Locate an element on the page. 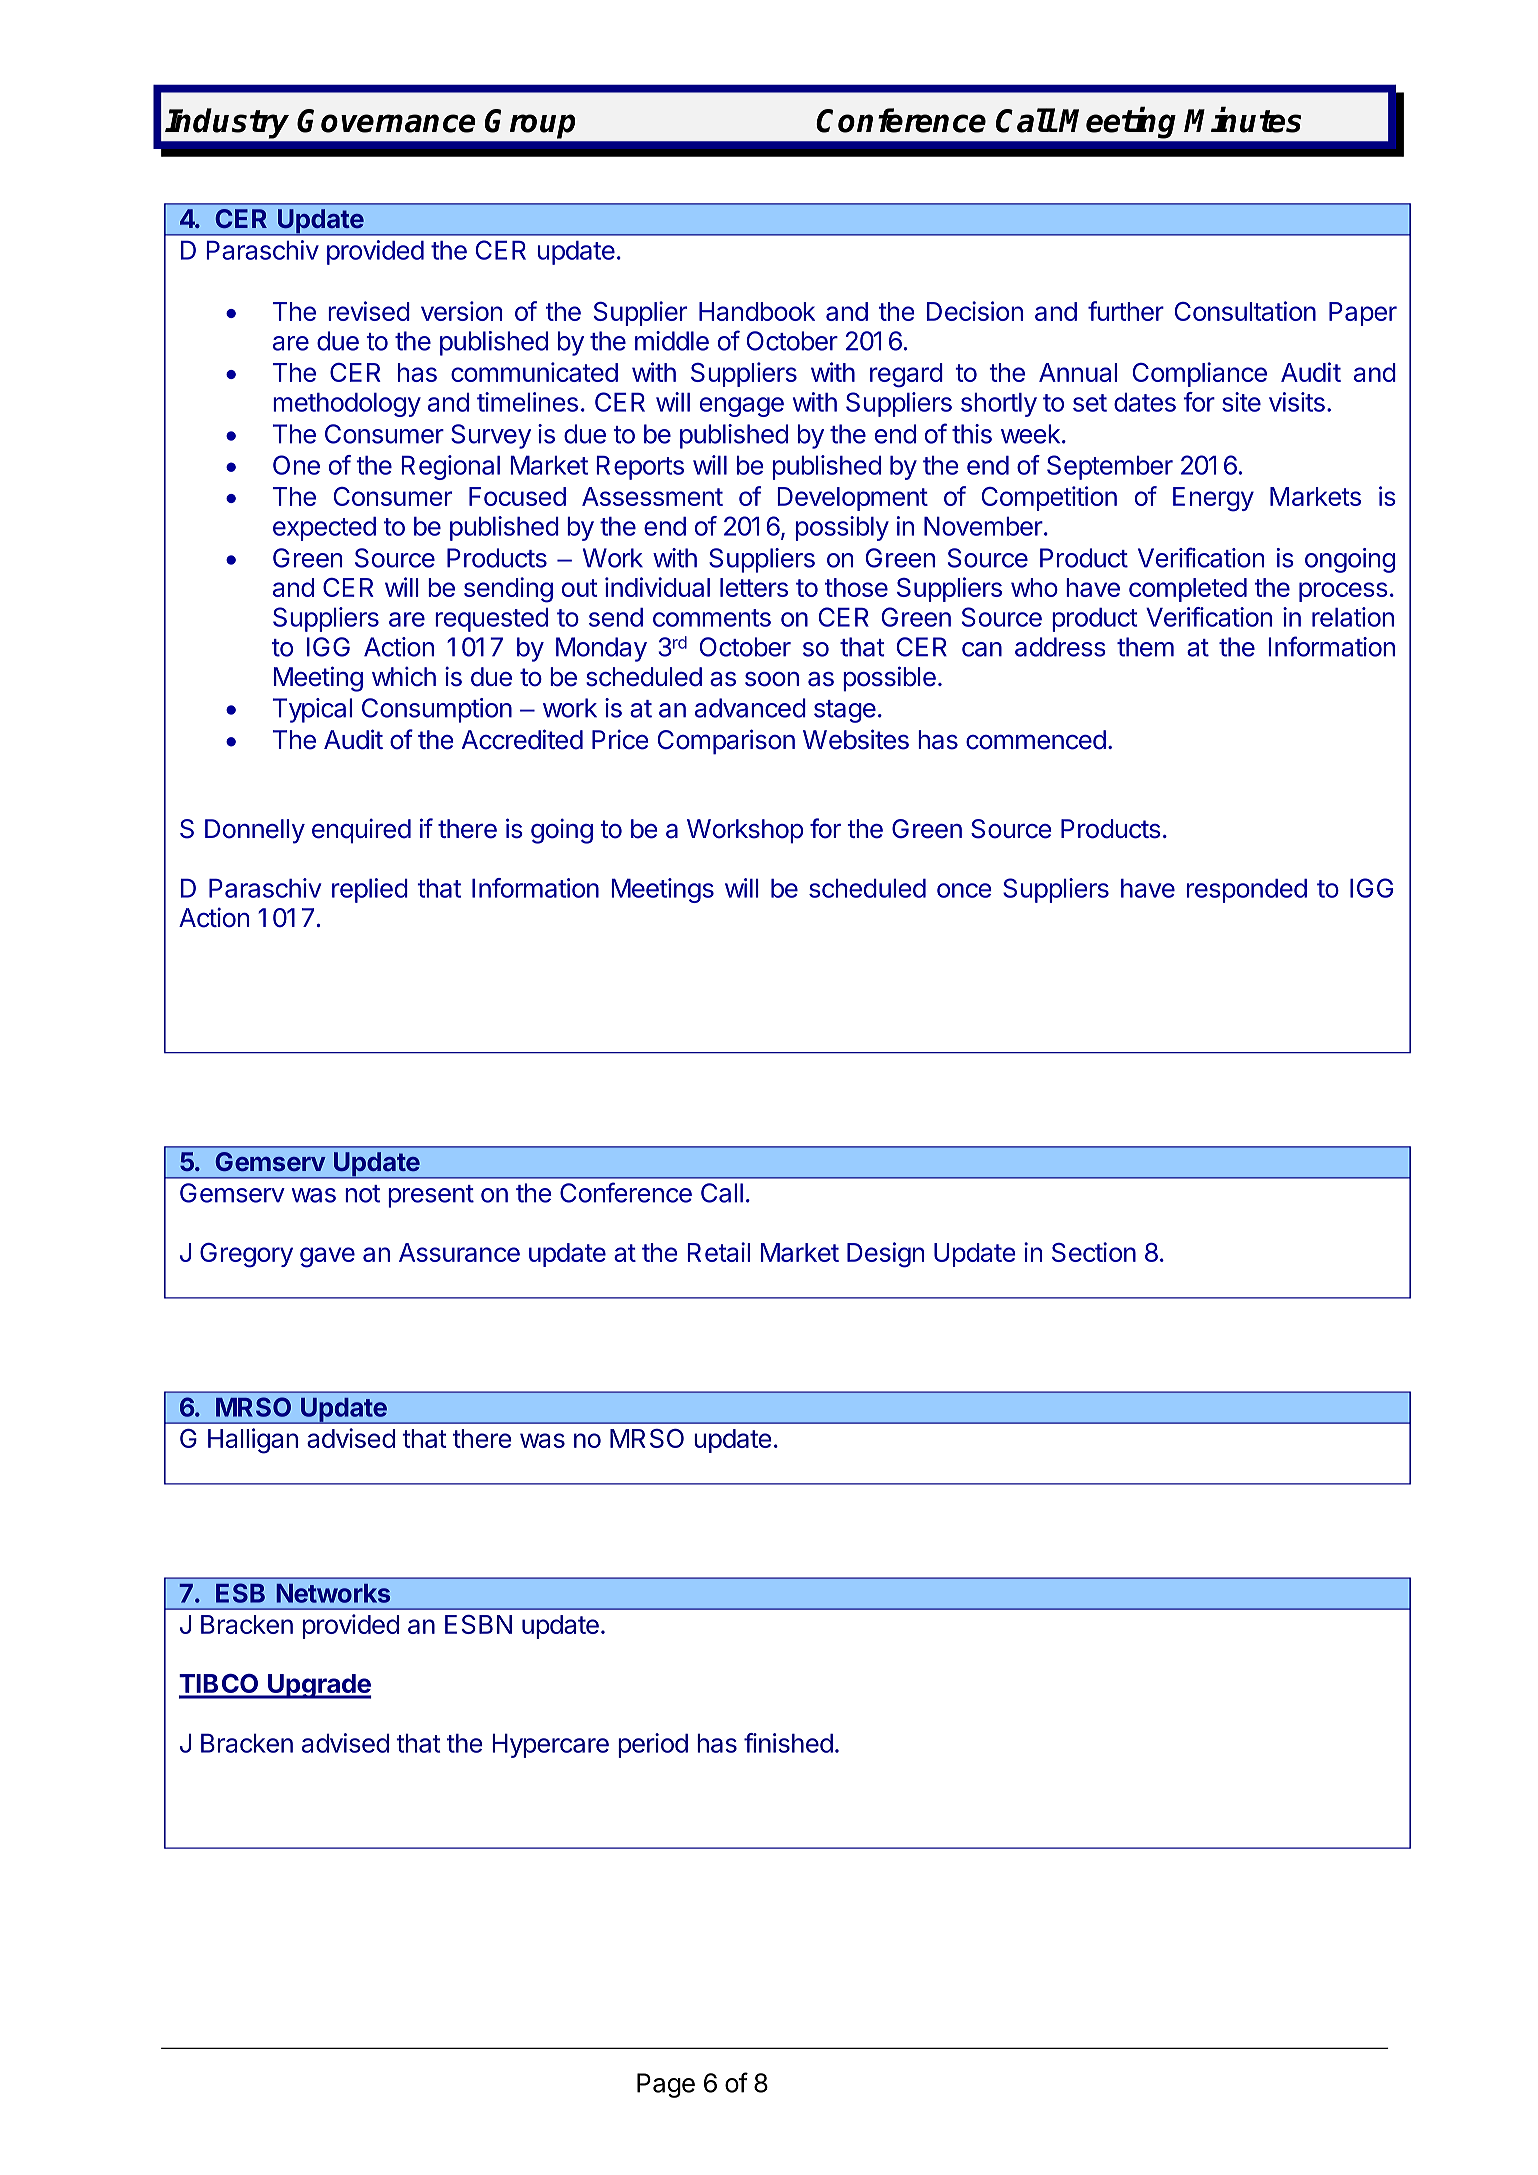 The height and width of the document is (2175, 1538). finished is located at coordinates (788, 1743).
